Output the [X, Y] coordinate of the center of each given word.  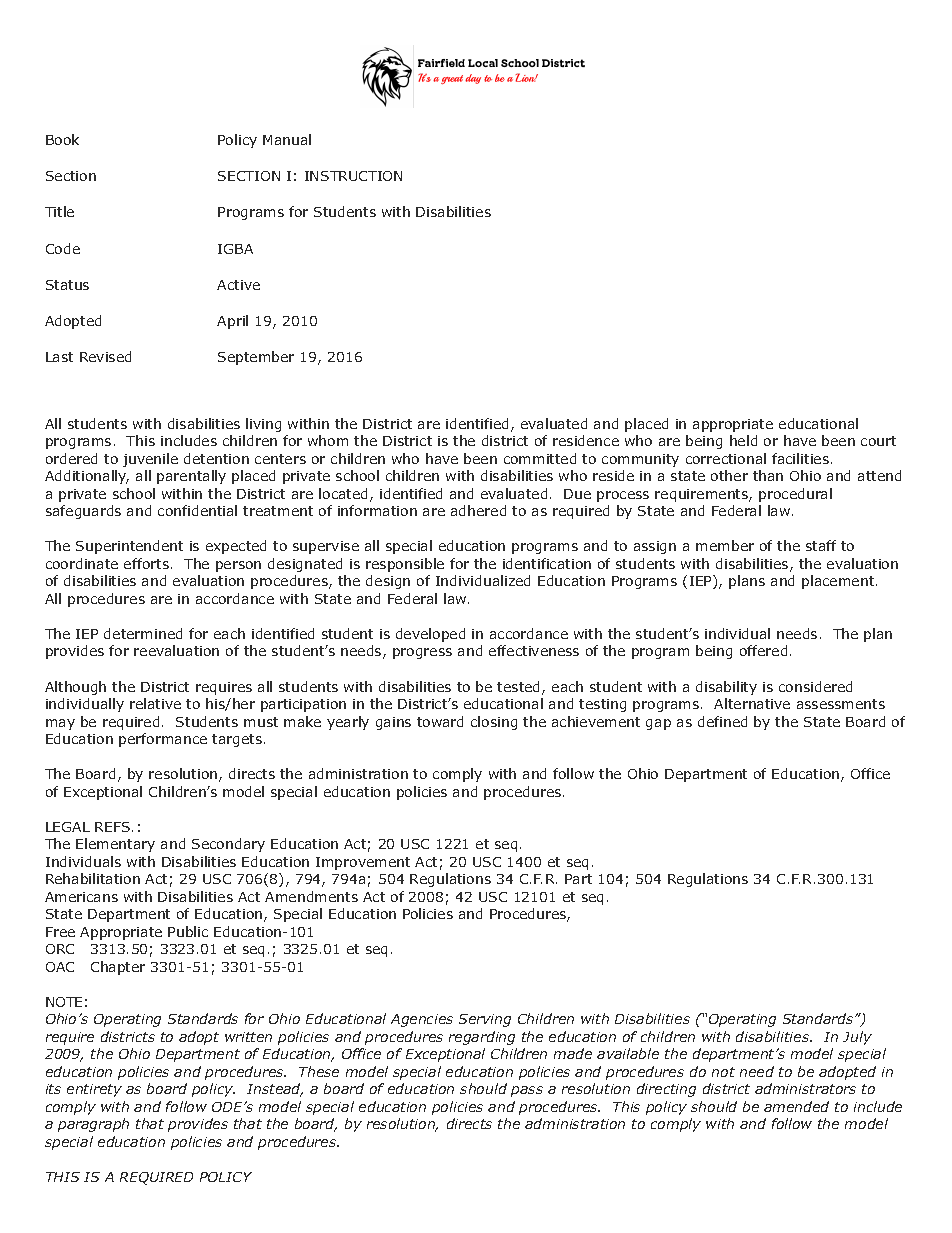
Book [62, 139]
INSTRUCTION [353, 176]
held [743, 440]
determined [143, 633]
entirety [94, 1090]
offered [763, 650]
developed [430, 635]
